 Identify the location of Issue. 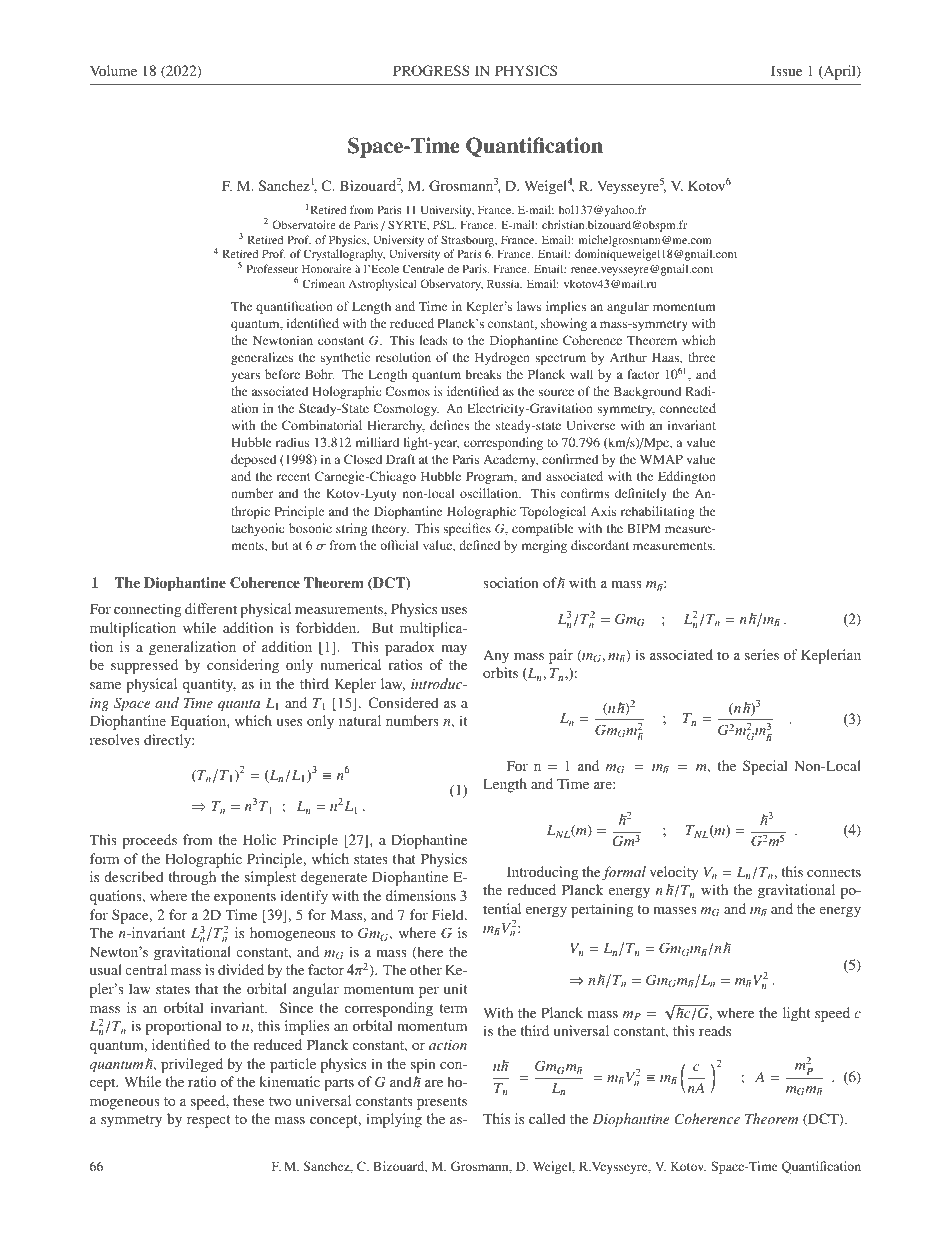
(786, 70).
